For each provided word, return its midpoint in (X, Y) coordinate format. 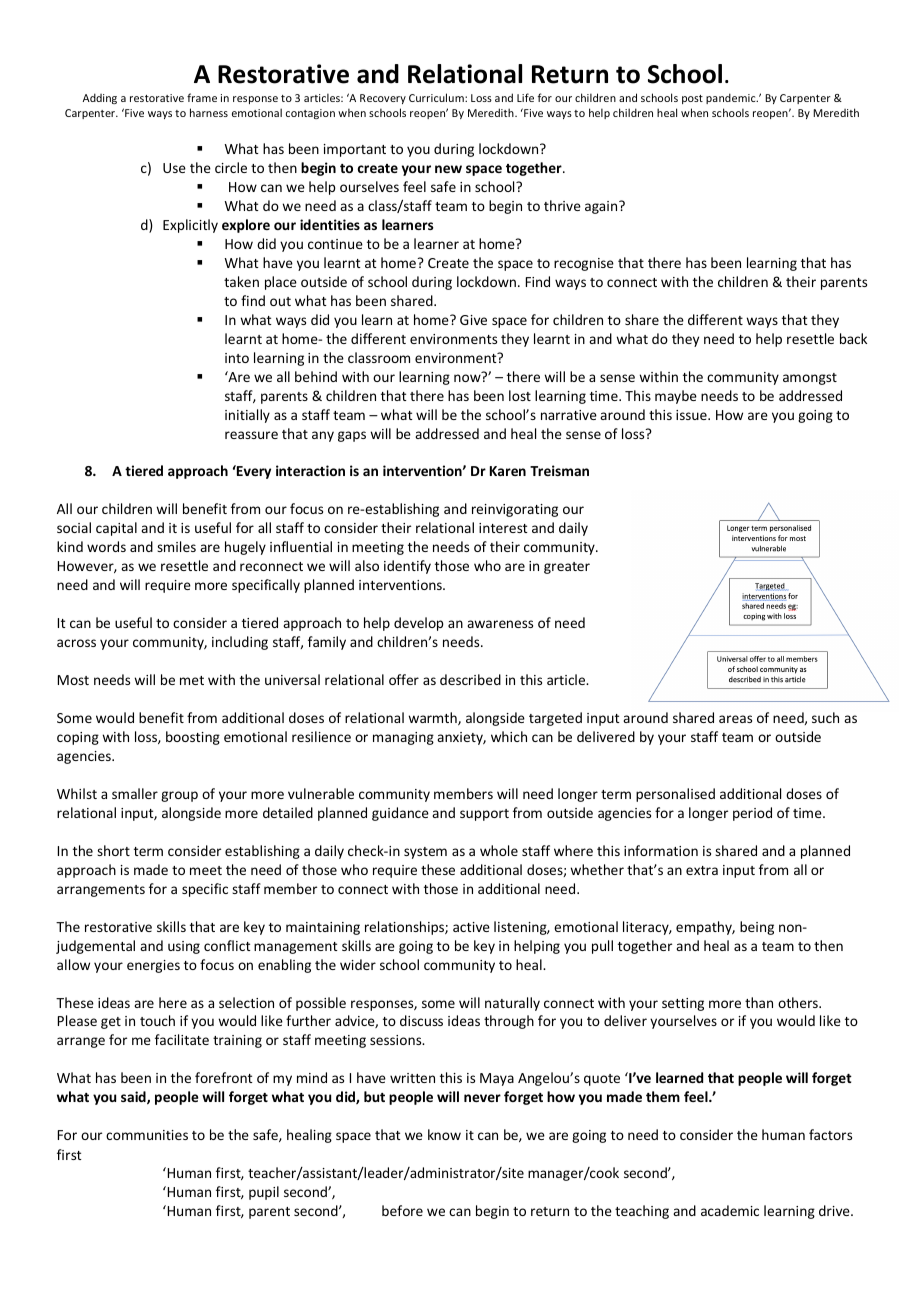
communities (147, 1135)
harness (209, 112)
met (192, 680)
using (184, 947)
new (448, 169)
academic (730, 1210)
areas (735, 719)
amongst (810, 379)
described (470, 679)
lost (520, 395)
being (757, 928)
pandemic (732, 98)
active (471, 927)
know (444, 1134)
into (237, 358)
